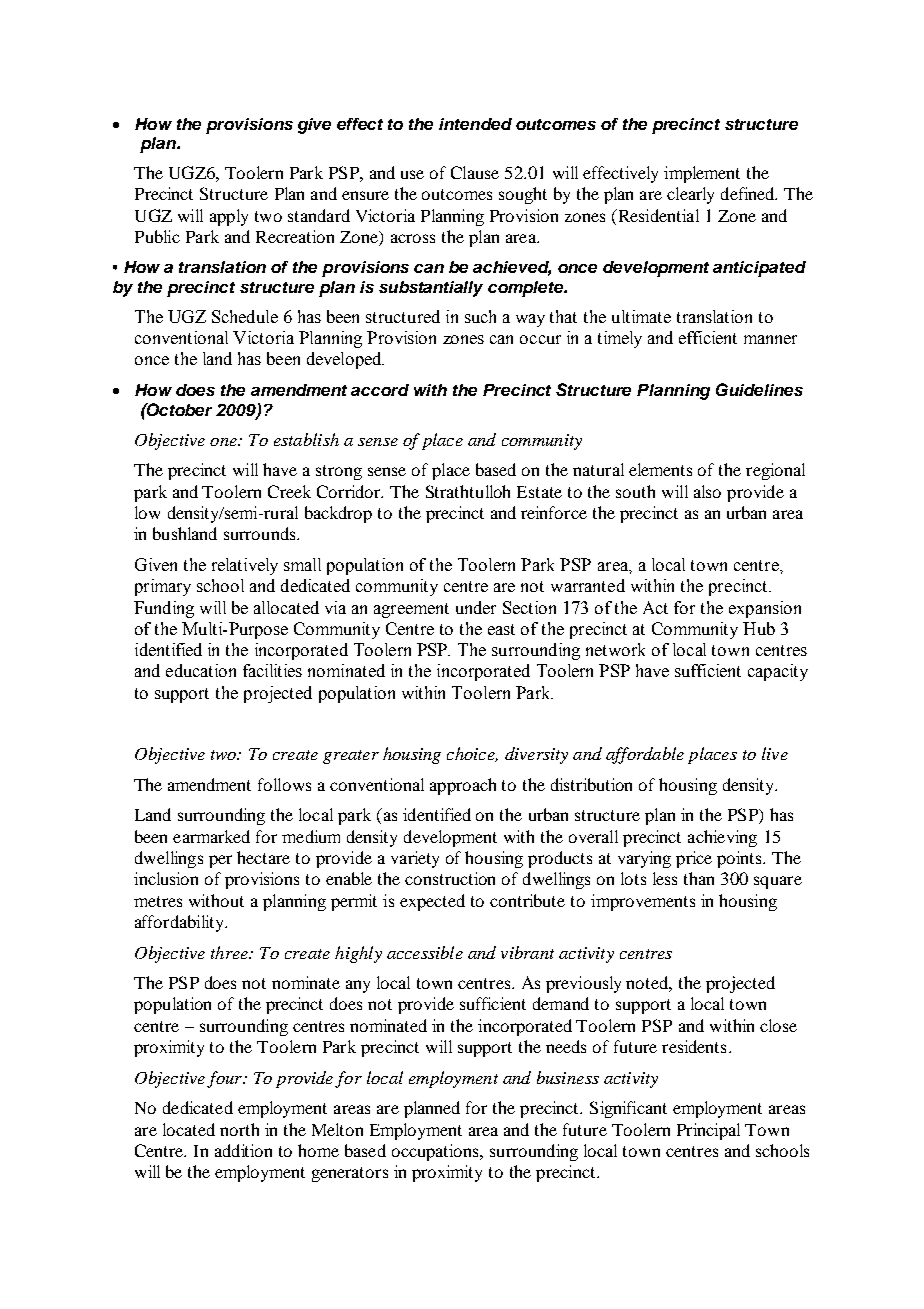 The width and height of the document is (924, 1309). What do you see at coordinates (229, 217) in the document?
I see `apply` at bounding box center [229, 217].
